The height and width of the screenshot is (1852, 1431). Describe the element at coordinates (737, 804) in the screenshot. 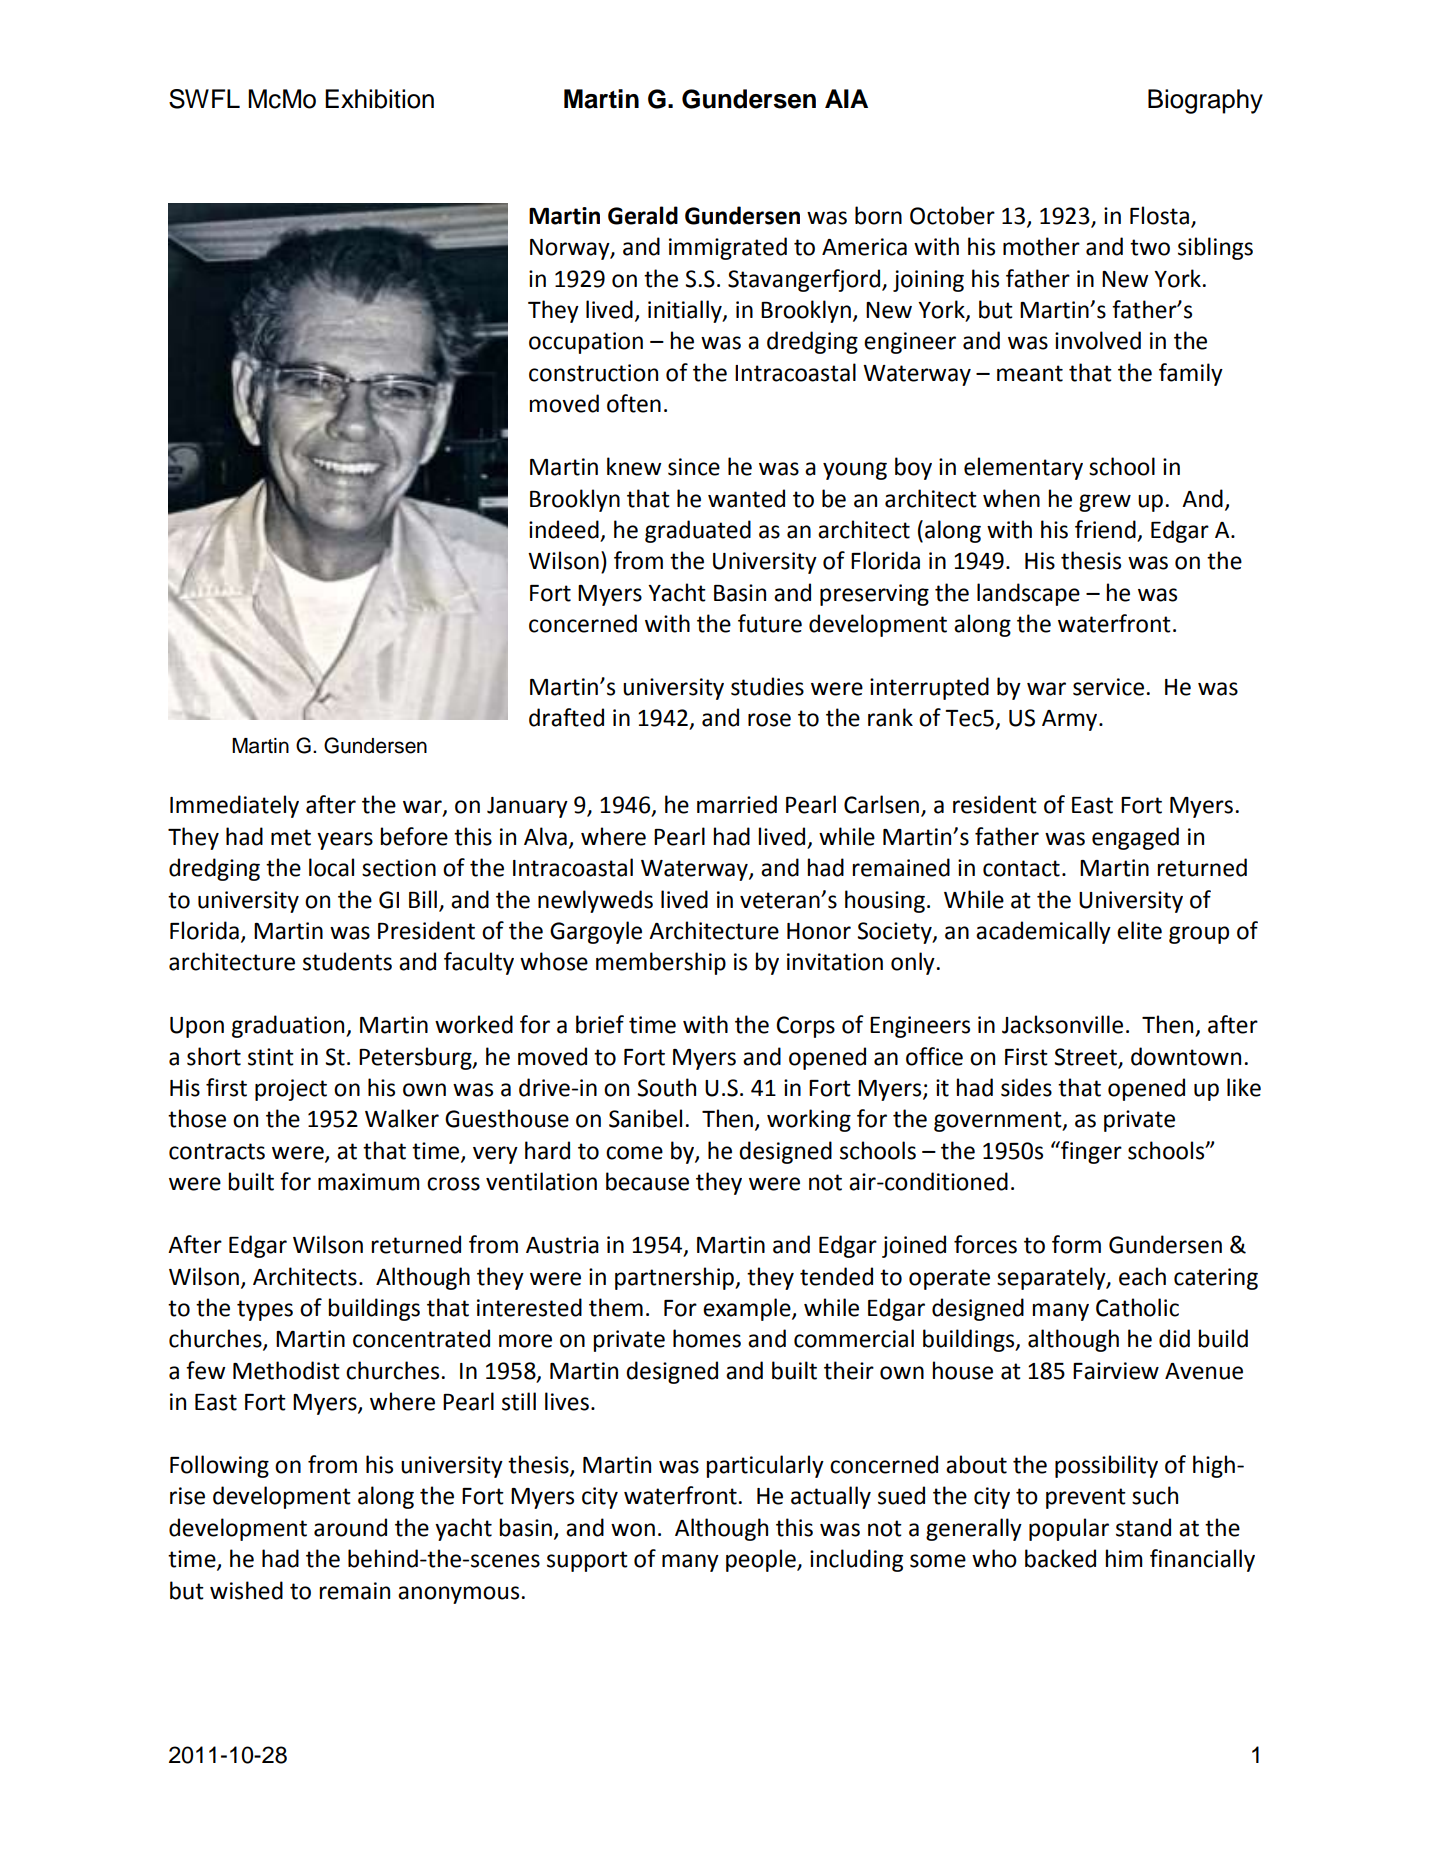

I see `married` at that location.
